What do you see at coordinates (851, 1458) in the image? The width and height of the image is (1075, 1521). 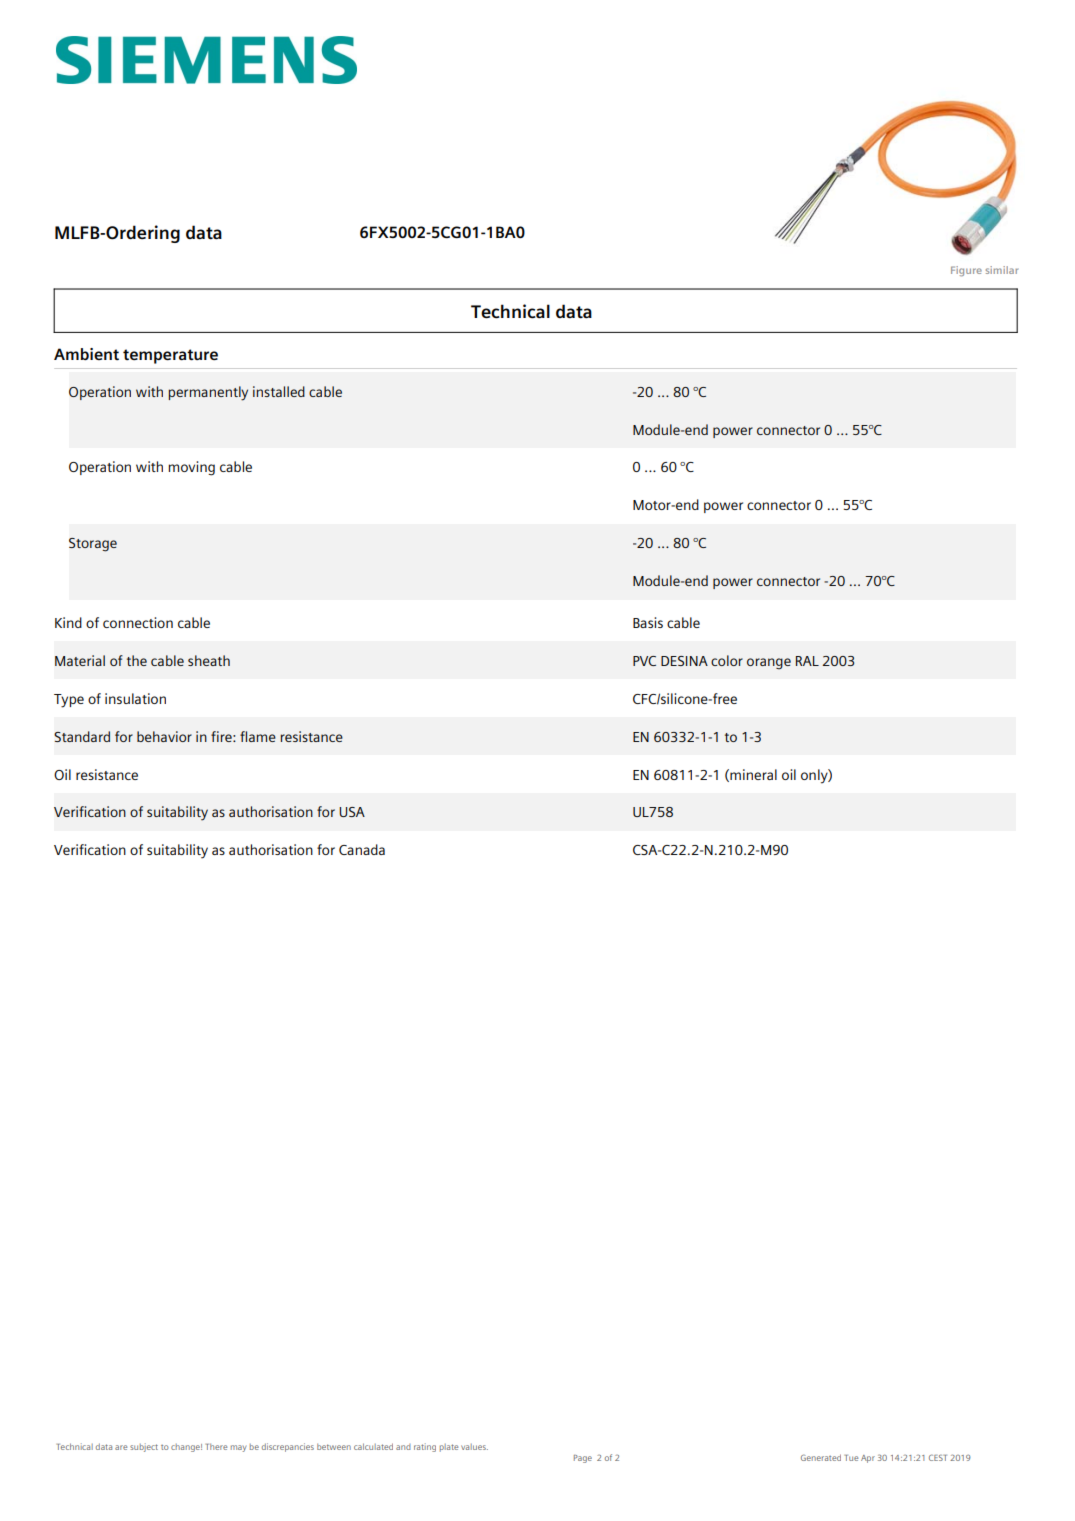 I see `Tue` at bounding box center [851, 1458].
